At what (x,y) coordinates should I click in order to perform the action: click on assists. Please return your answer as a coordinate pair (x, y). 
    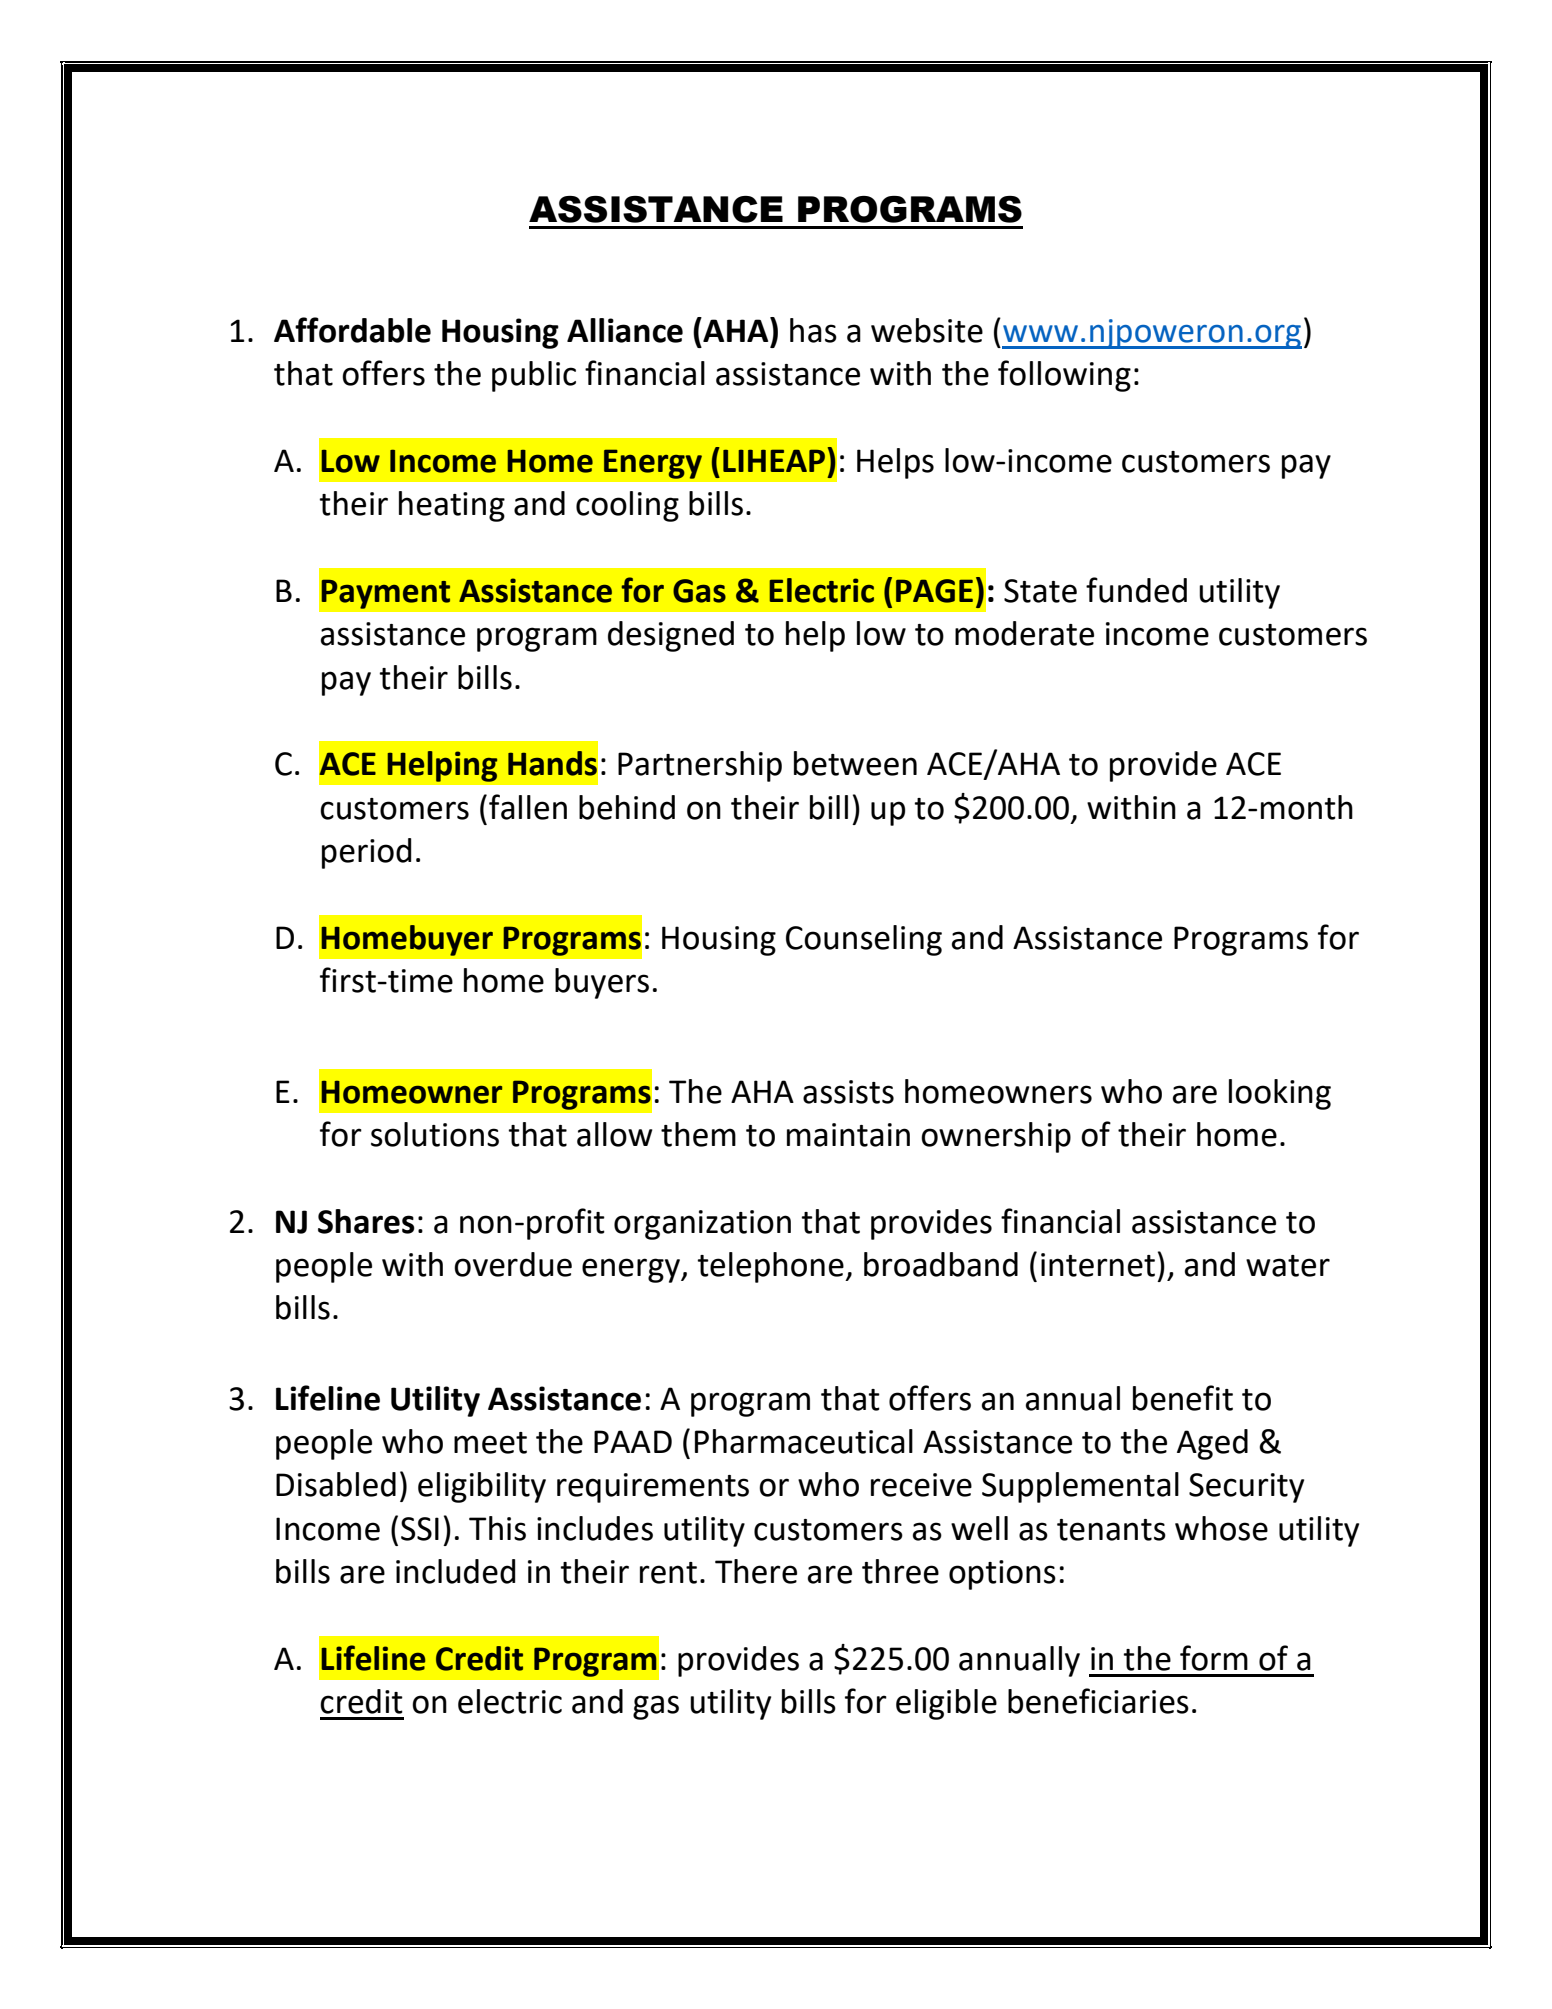
    Looking at the image, I should click on (848, 1092).
